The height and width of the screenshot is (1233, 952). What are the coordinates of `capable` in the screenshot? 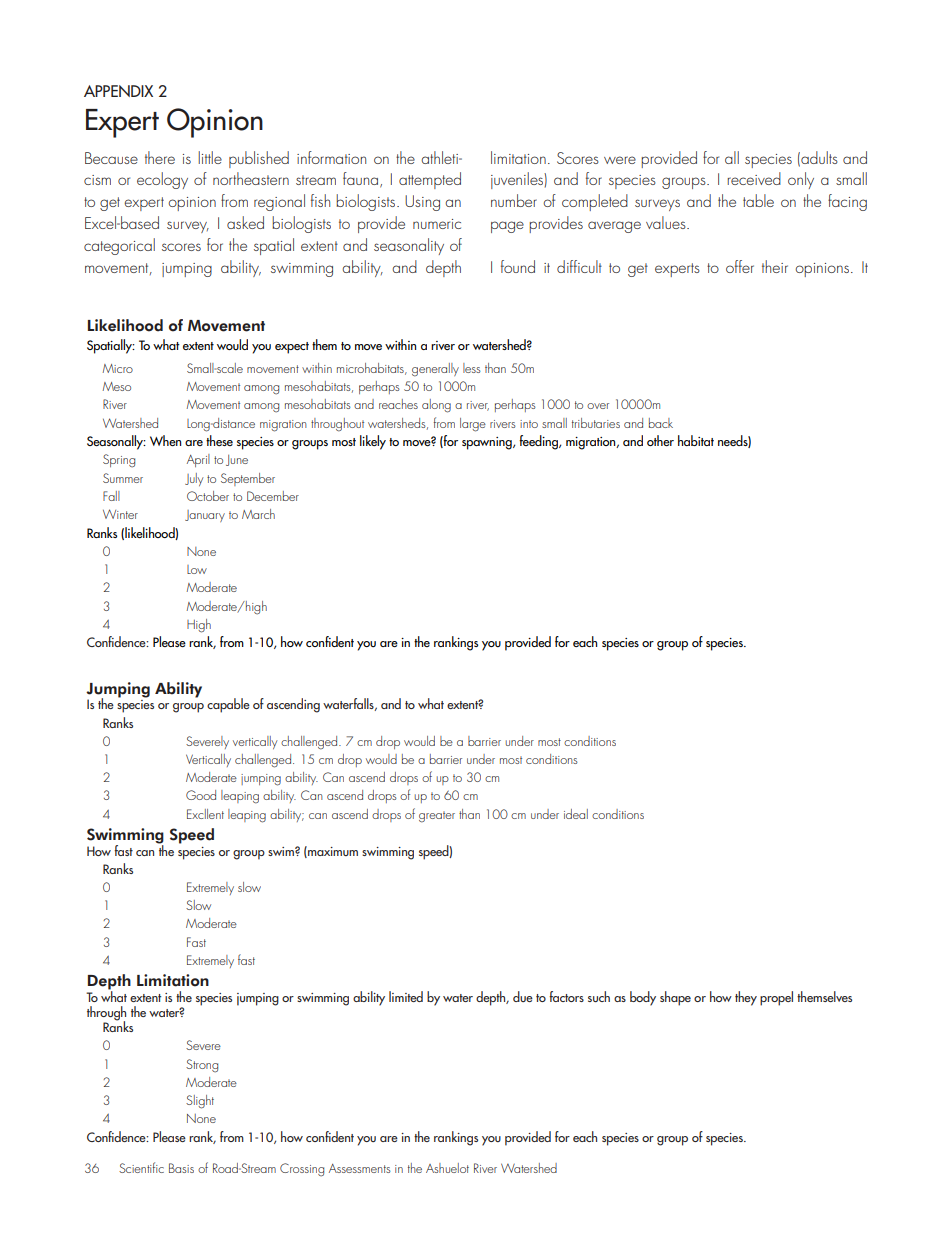 It's located at (228, 705).
